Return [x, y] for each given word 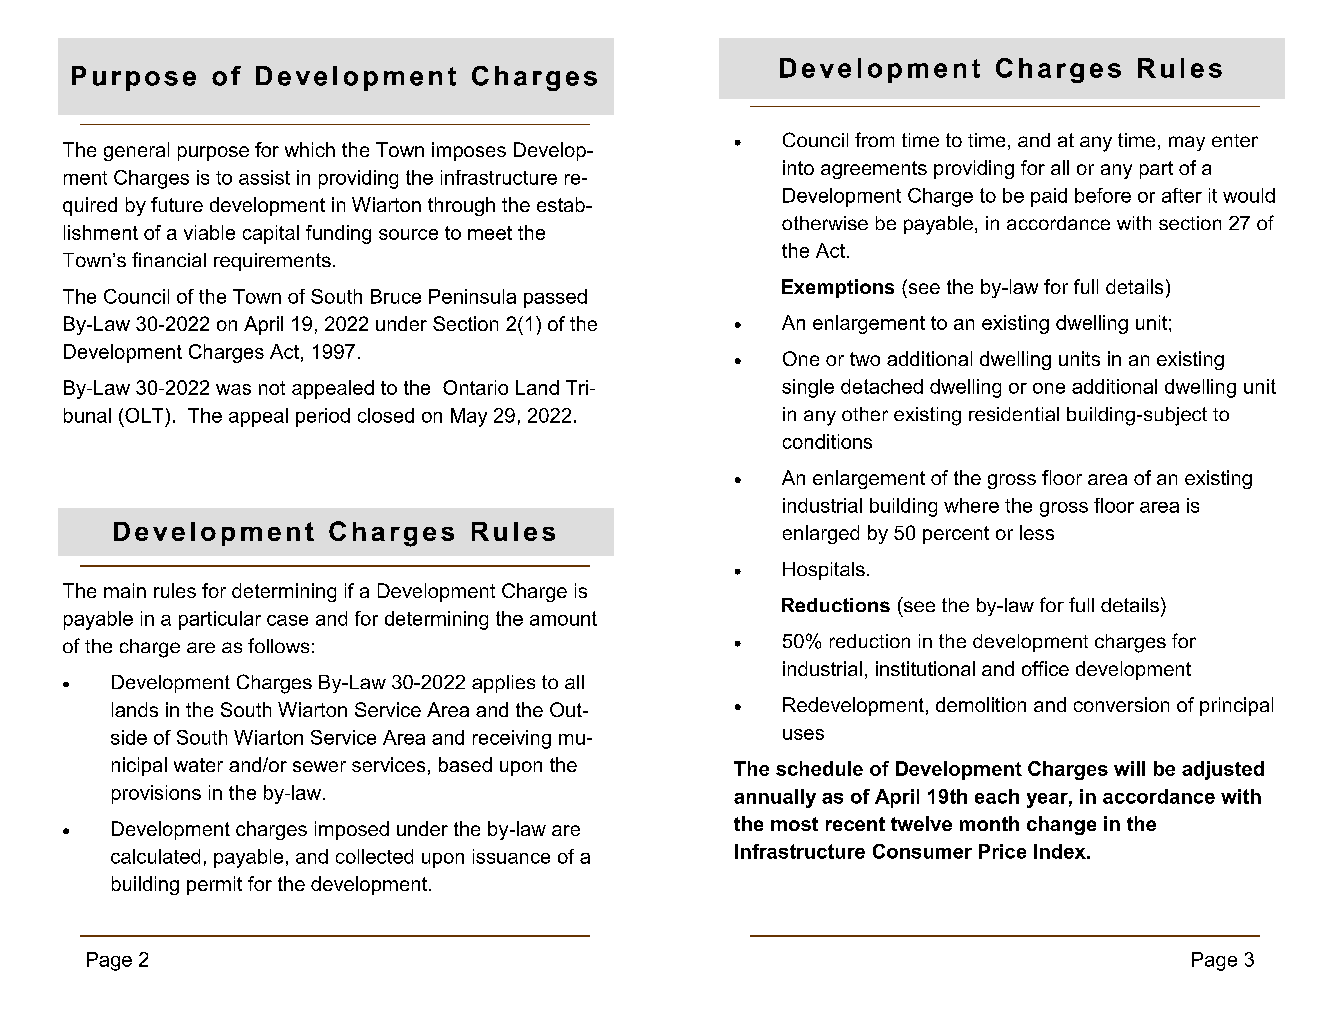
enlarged [821, 534]
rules [175, 590]
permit [214, 885]
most [794, 824]
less [1037, 532]
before [1103, 195]
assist [264, 177]
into [798, 167]
